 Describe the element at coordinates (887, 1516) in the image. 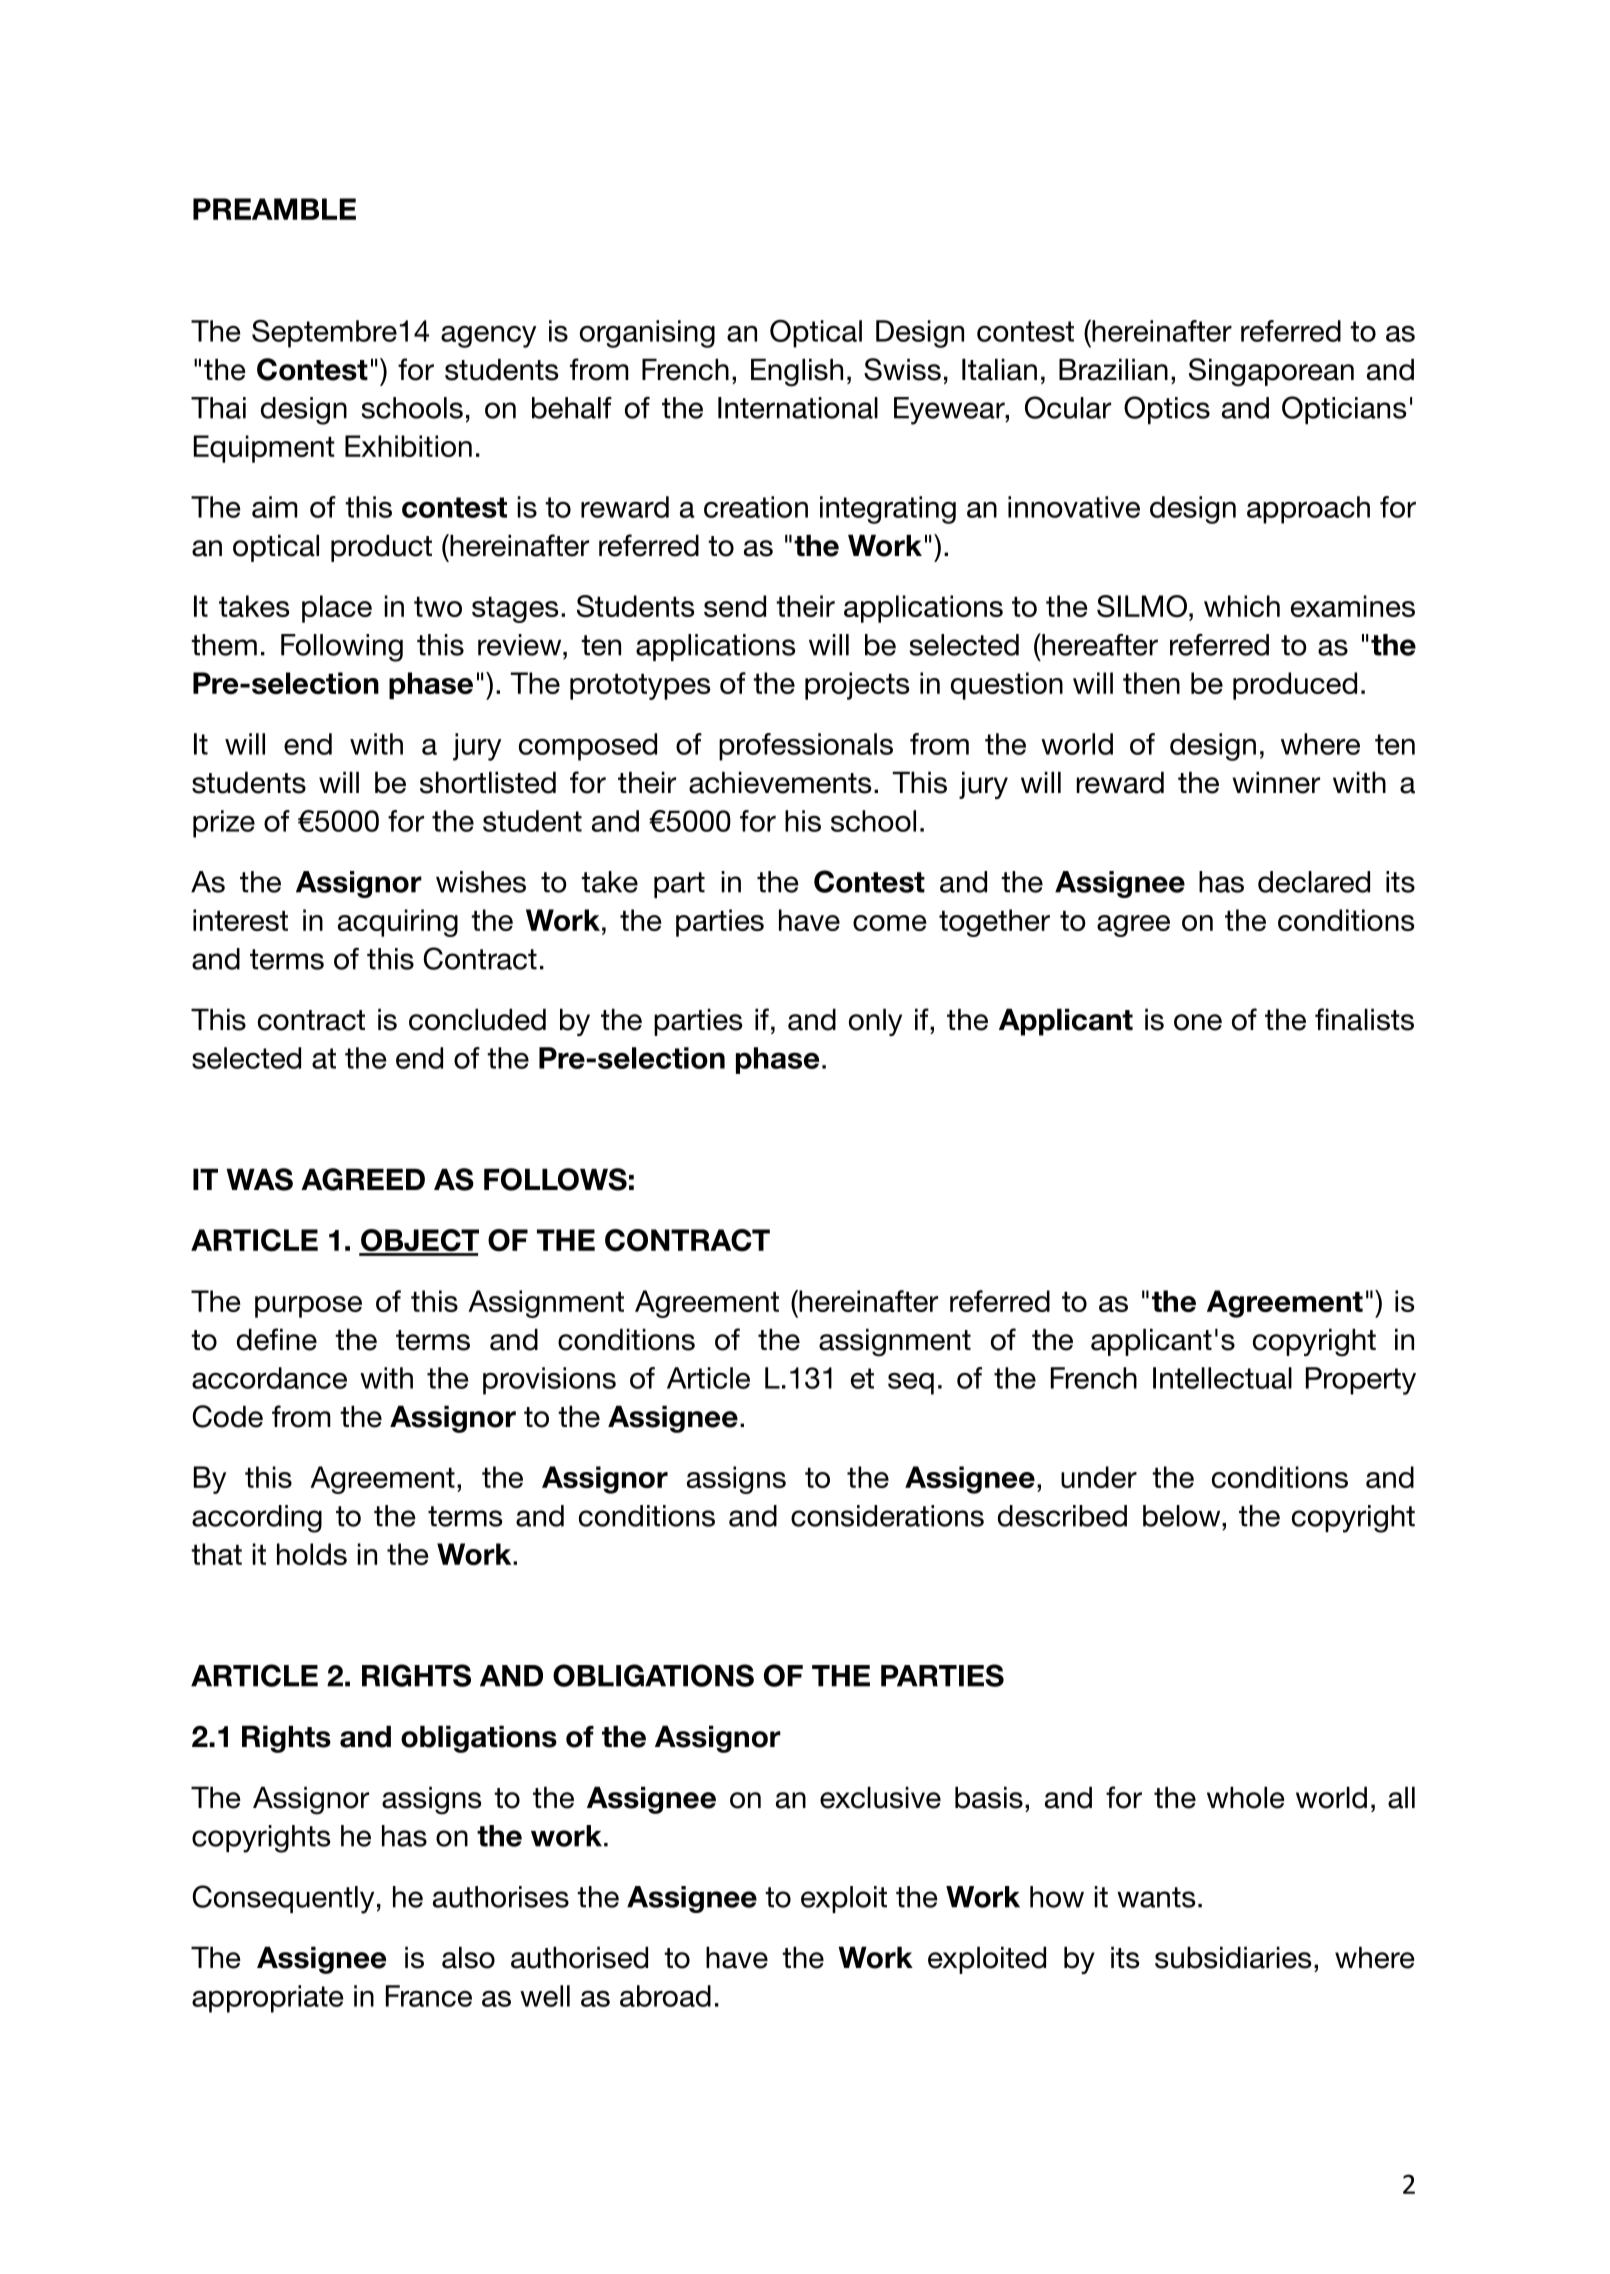

I see `considerations` at that location.
